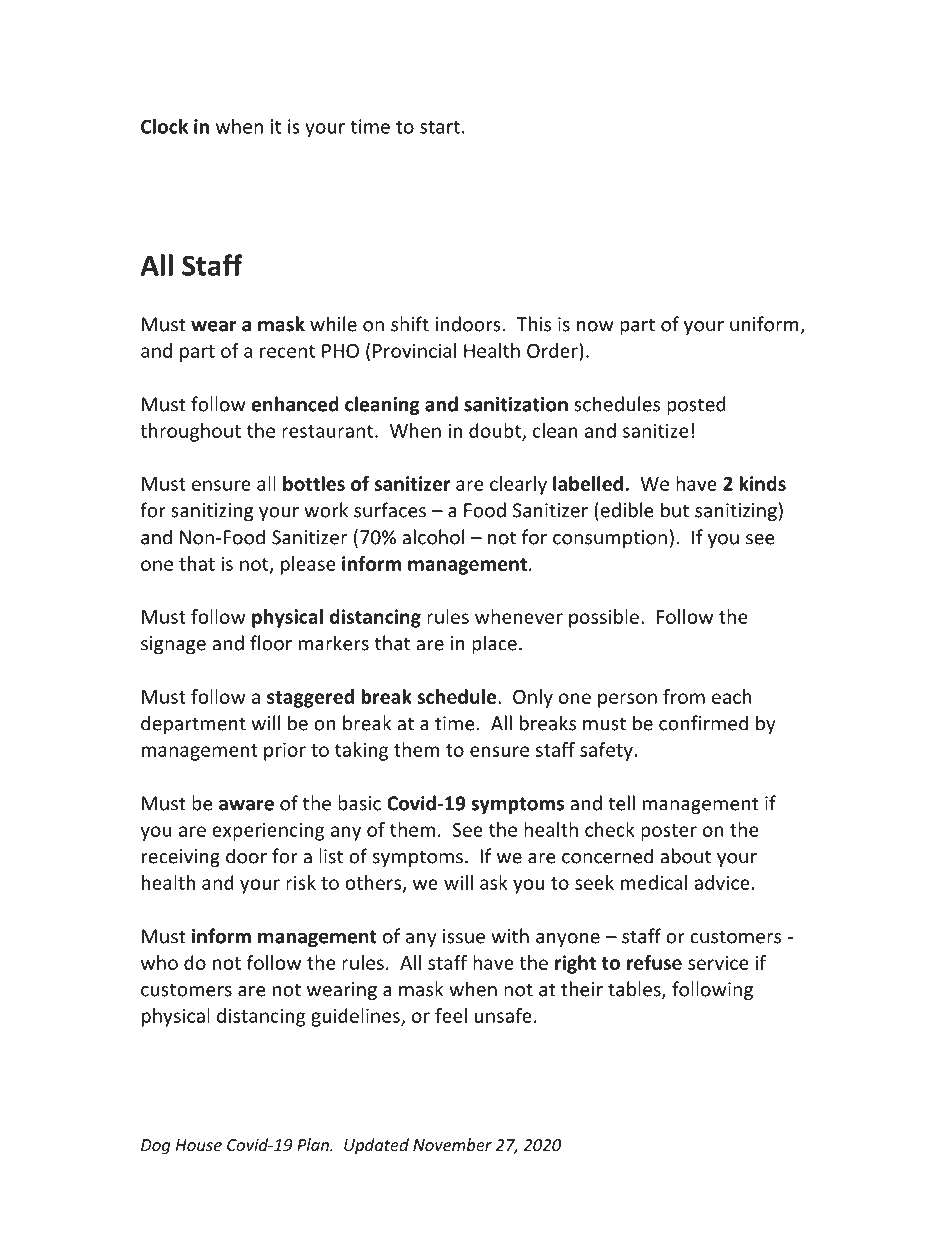  What do you see at coordinates (246, 805) in the screenshot?
I see `aware` at bounding box center [246, 805].
